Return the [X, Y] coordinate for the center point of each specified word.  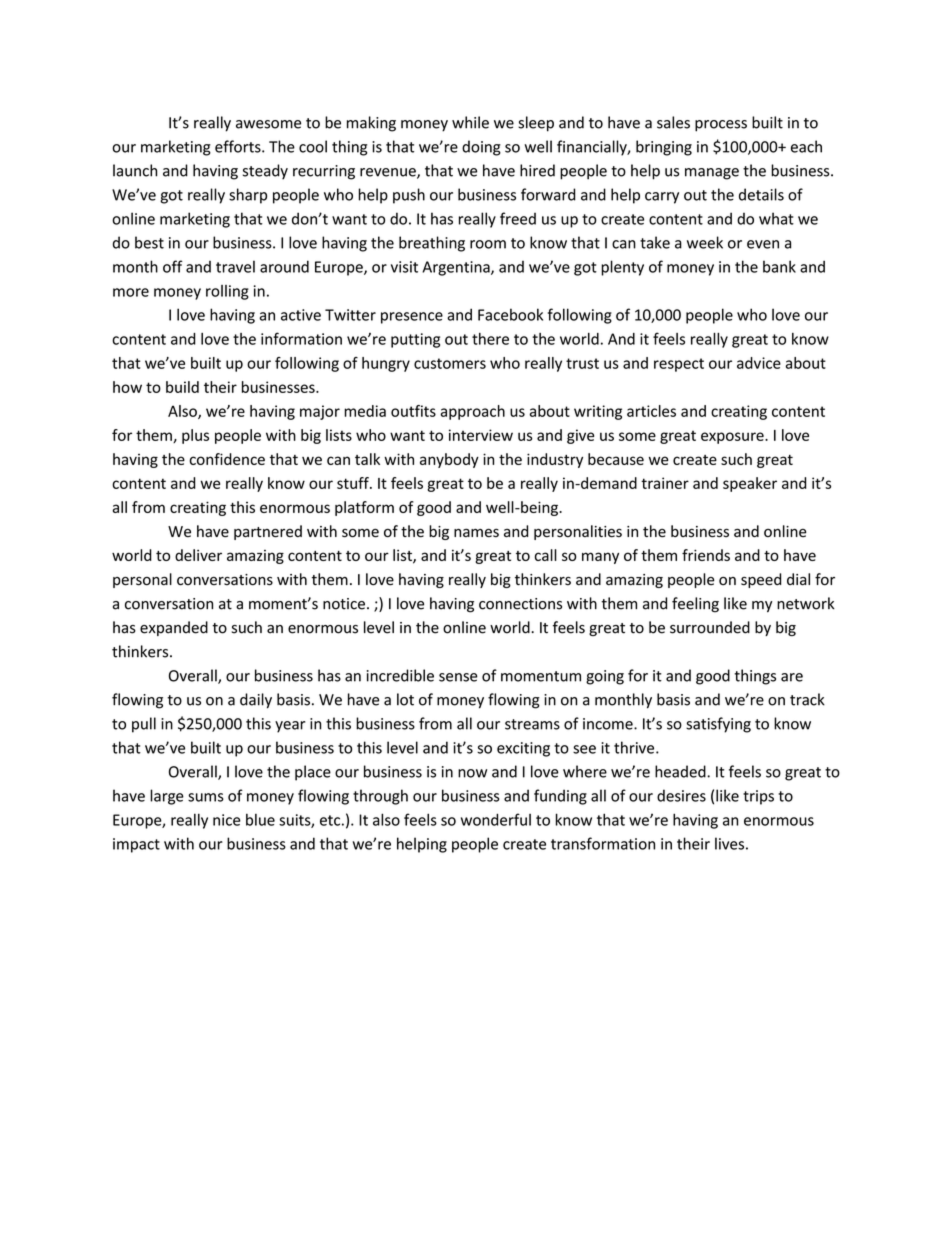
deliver [198, 555]
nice [226, 820]
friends [706, 555]
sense [458, 677]
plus [195, 436]
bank [779, 266]
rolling [227, 292]
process [721, 126]
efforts [239, 146]
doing [481, 148]
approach [472, 412]
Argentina [457, 268]
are [792, 677]
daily [256, 701]
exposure [733, 438]
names [476, 533]
